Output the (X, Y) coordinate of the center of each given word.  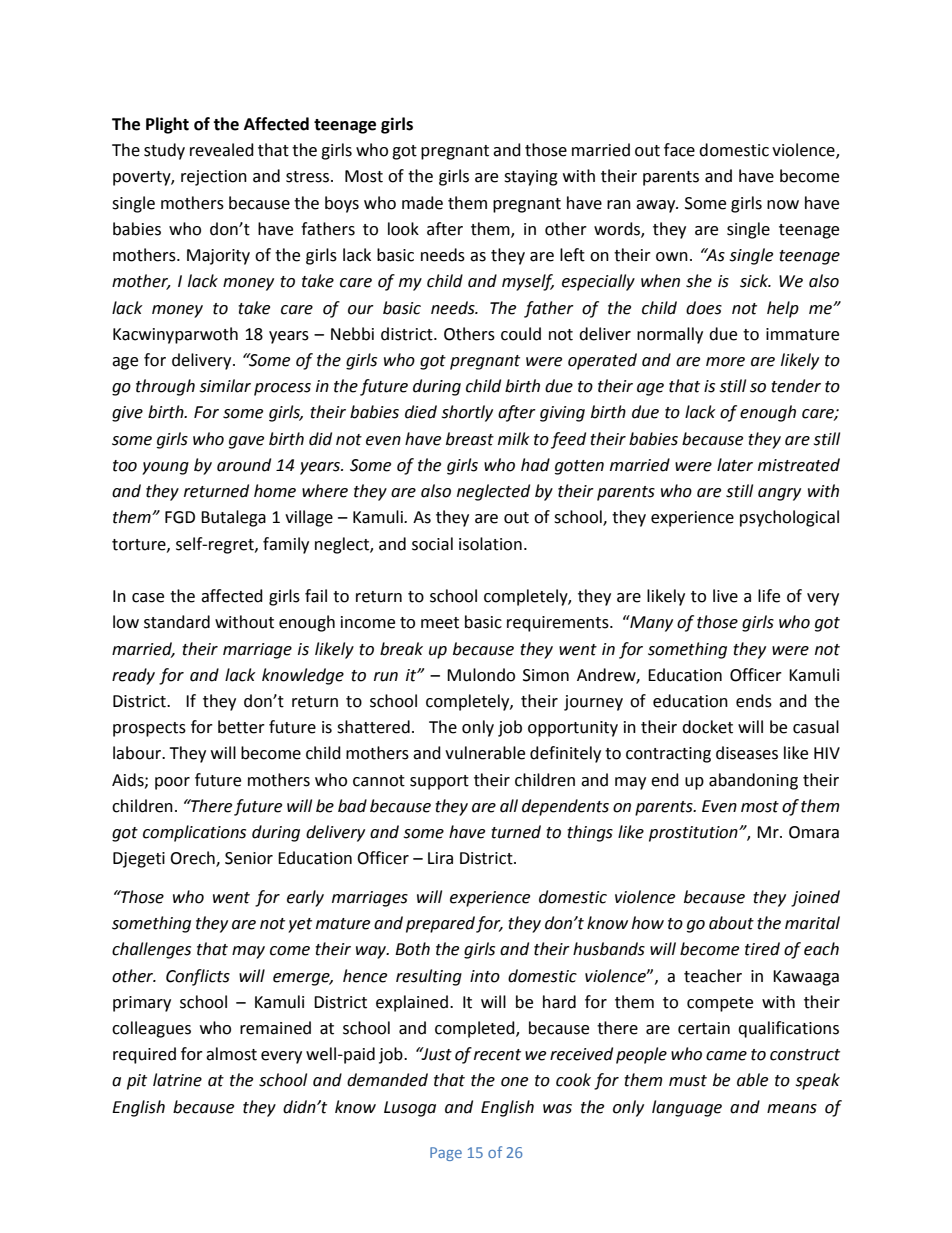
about (731, 923)
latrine (177, 1080)
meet (440, 623)
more (725, 362)
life (769, 596)
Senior (249, 858)
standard (177, 622)
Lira (440, 858)
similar (225, 386)
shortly (467, 413)
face (679, 150)
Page (446, 1154)
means (792, 1109)
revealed (222, 150)
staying (531, 178)
